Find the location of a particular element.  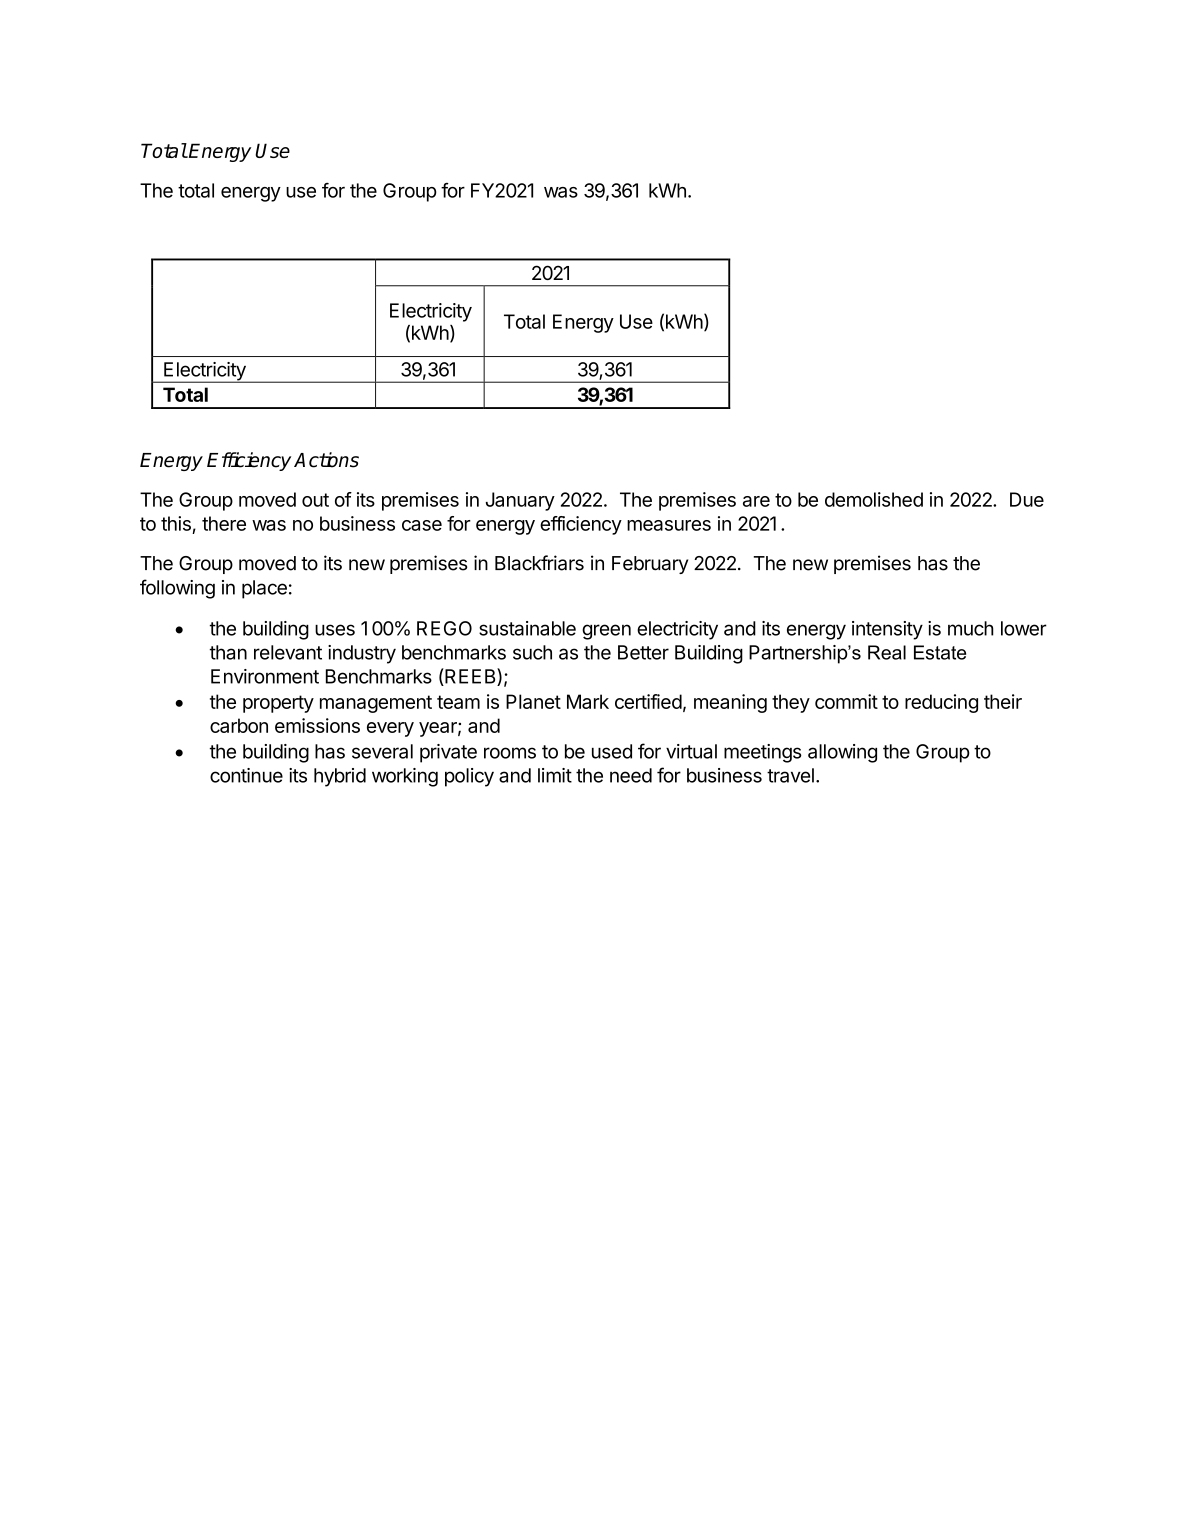

much is located at coordinates (971, 628).
